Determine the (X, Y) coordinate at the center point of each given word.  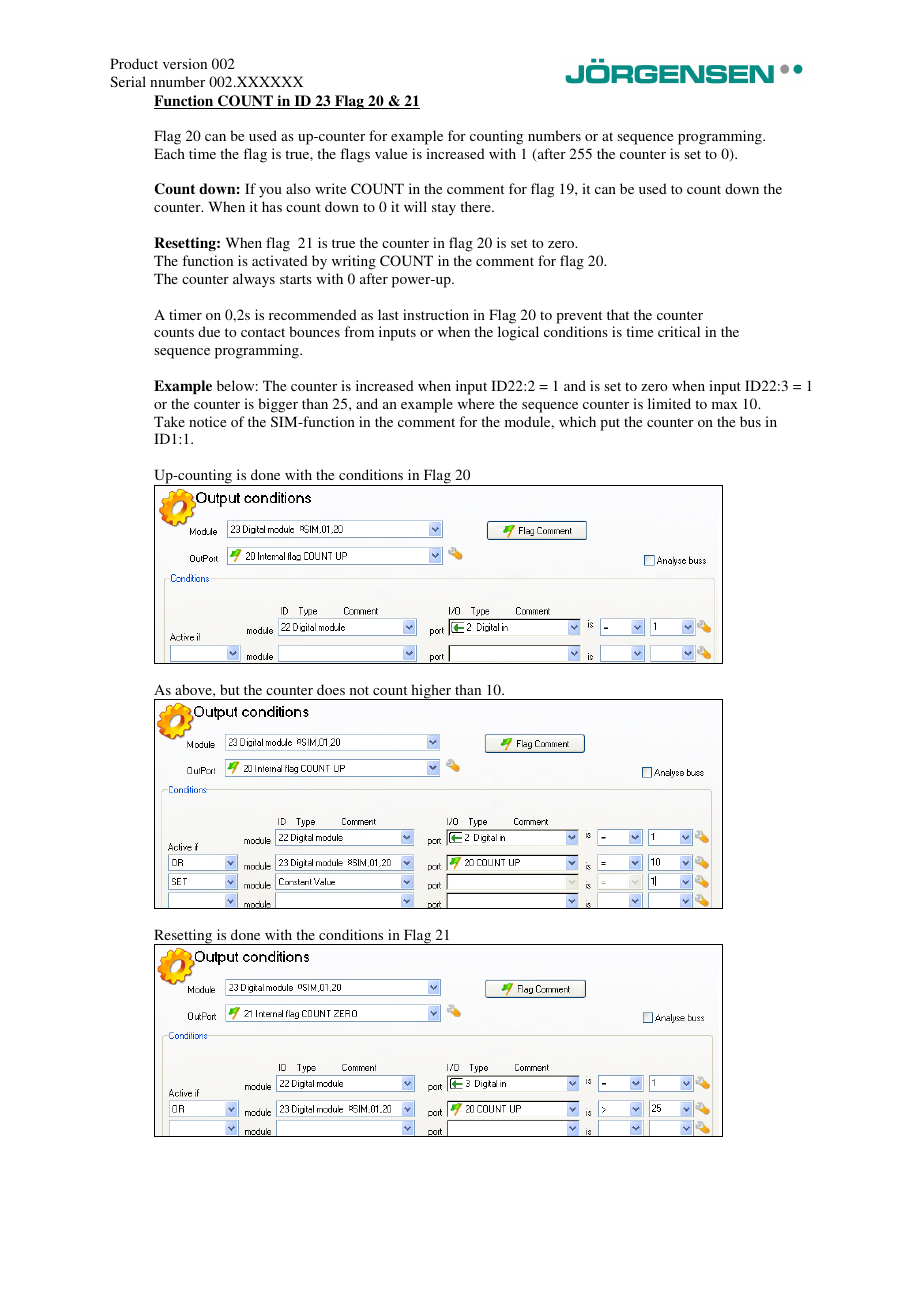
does (331, 689)
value (391, 153)
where (476, 403)
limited (669, 403)
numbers (554, 135)
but (230, 689)
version (185, 63)
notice (207, 421)
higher (431, 692)
